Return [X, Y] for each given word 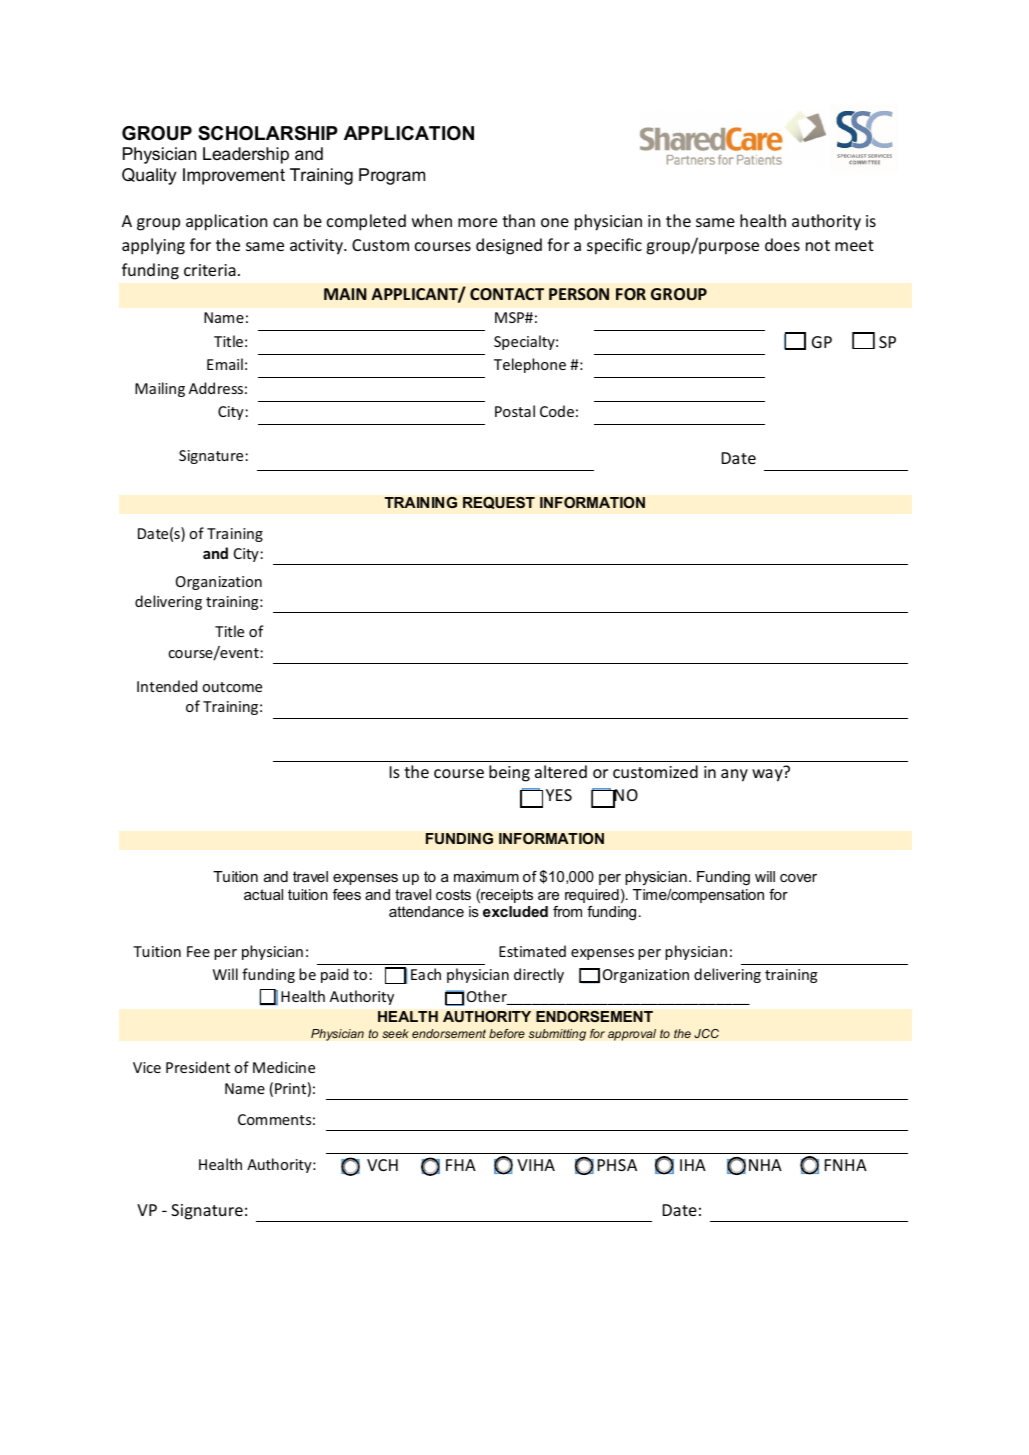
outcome [232, 687]
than [518, 220]
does [782, 244]
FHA [461, 1165]
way [767, 775]
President [198, 1067]
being [509, 773]
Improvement [234, 176]
